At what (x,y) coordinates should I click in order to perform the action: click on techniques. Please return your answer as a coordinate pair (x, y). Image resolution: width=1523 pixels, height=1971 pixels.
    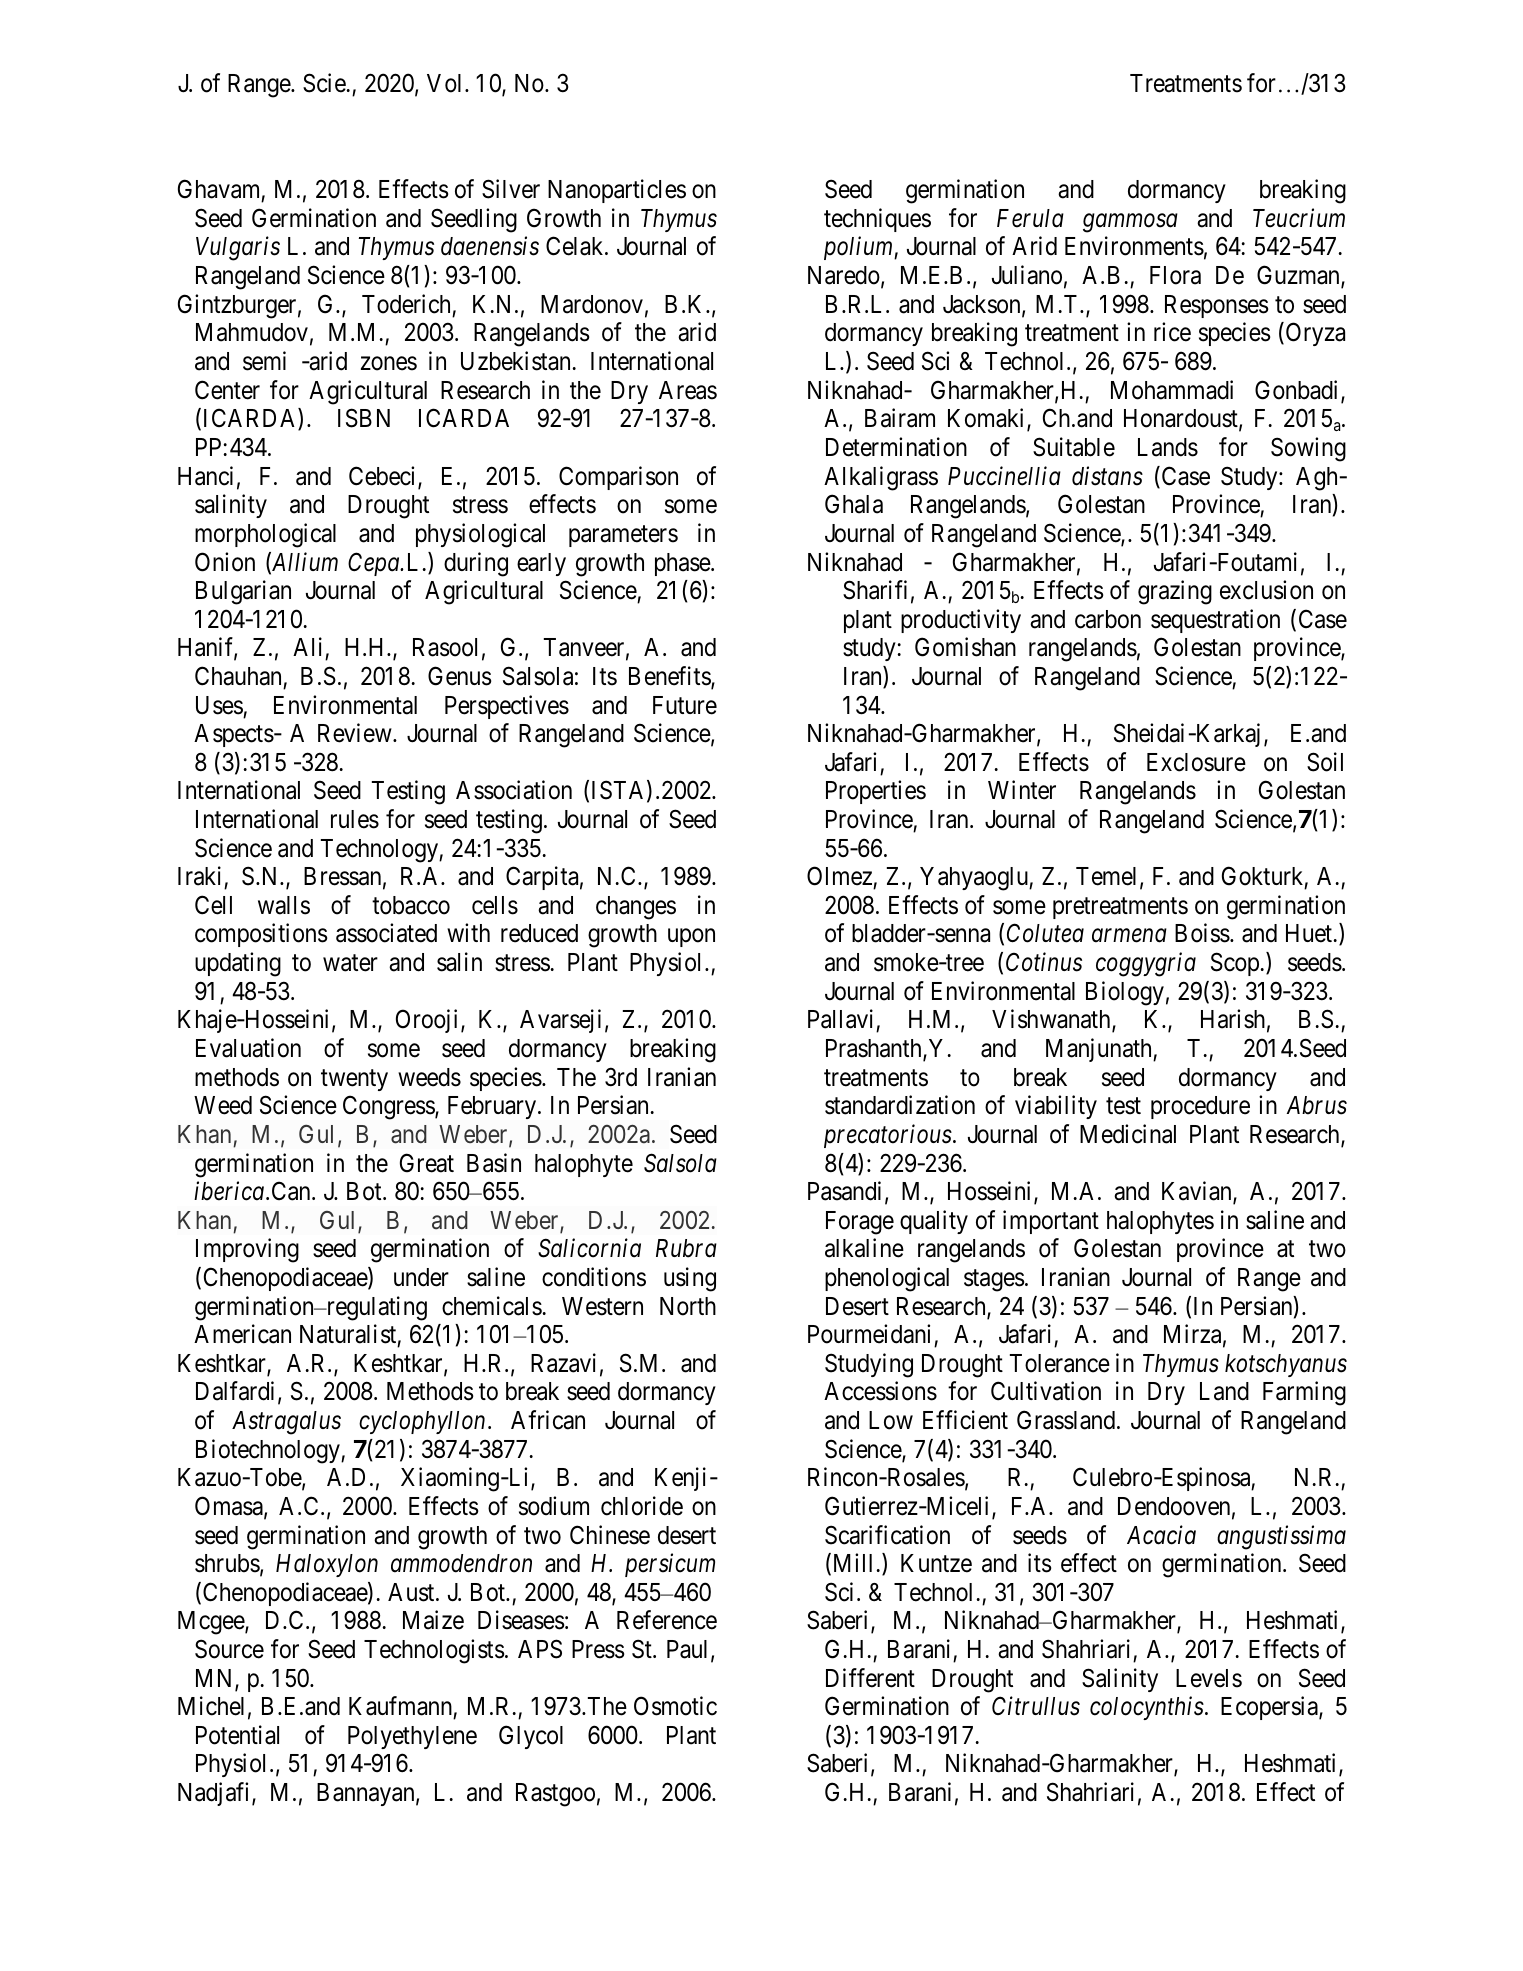
    Looking at the image, I should click on (877, 220).
